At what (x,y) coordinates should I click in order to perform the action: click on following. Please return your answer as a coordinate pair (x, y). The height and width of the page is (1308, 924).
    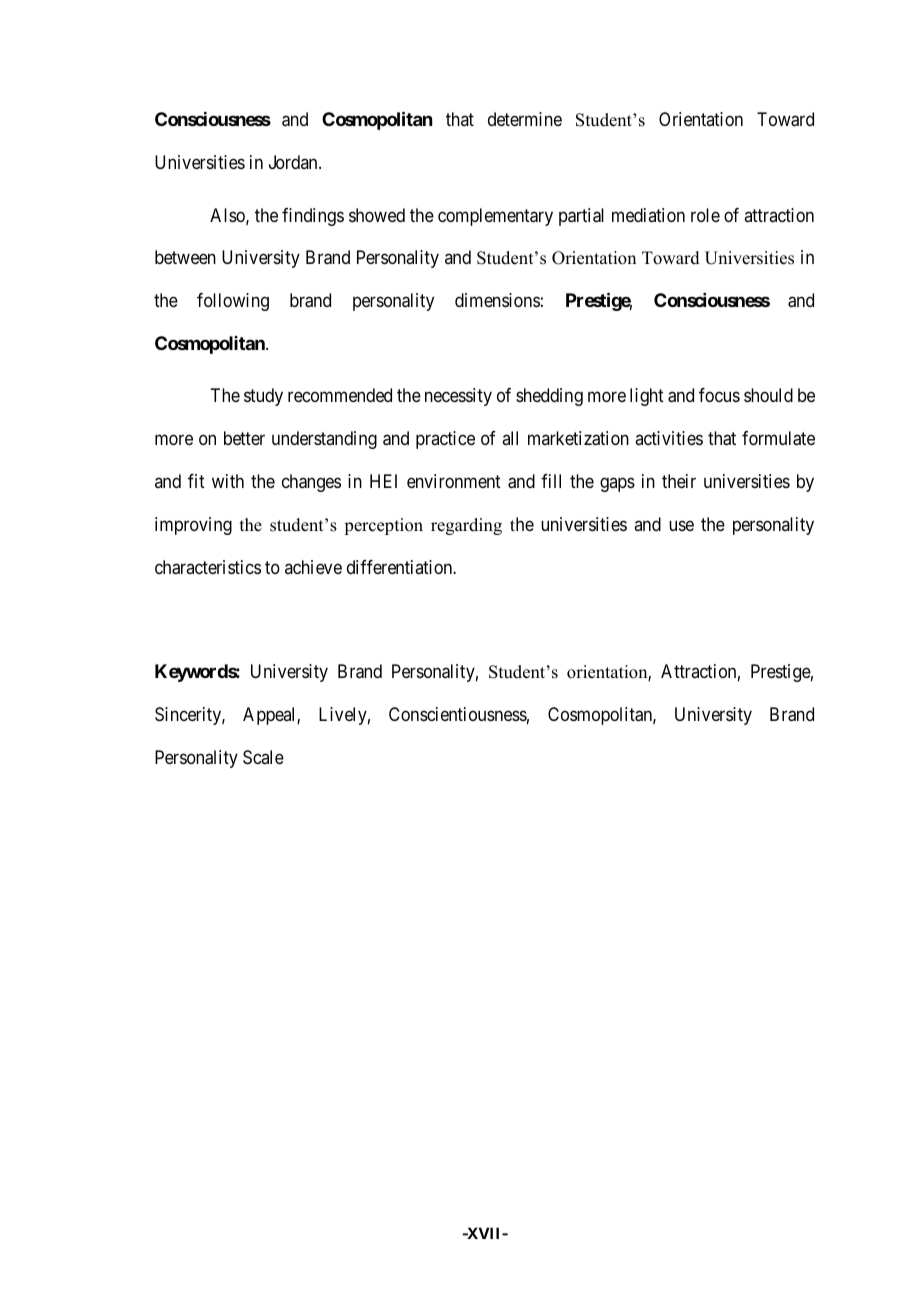
    Looking at the image, I should click on (233, 302).
